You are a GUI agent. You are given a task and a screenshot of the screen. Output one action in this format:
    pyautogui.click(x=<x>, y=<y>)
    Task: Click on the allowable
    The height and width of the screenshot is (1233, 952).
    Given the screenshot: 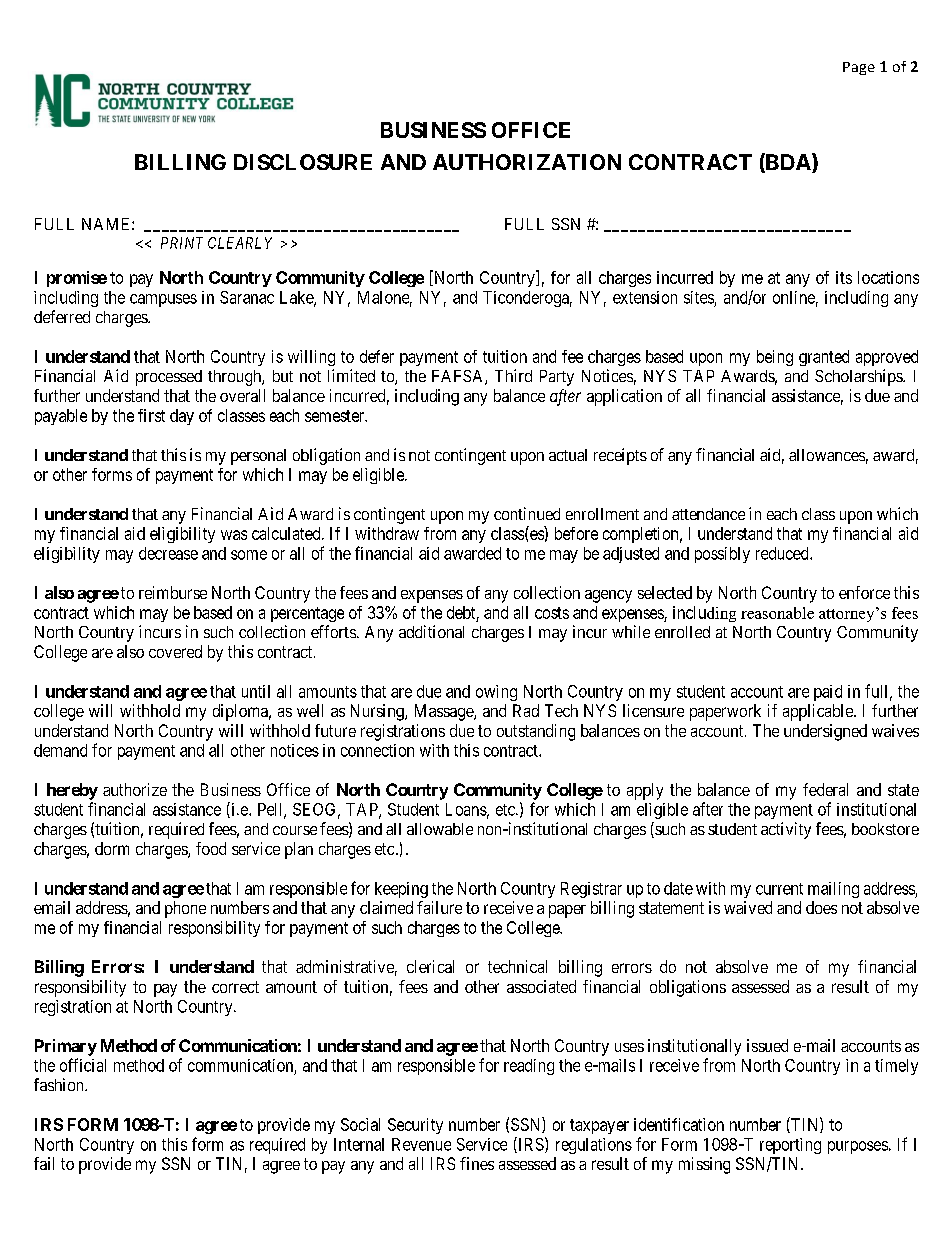 What is the action you would take?
    pyautogui.click(x=440, y=829)
